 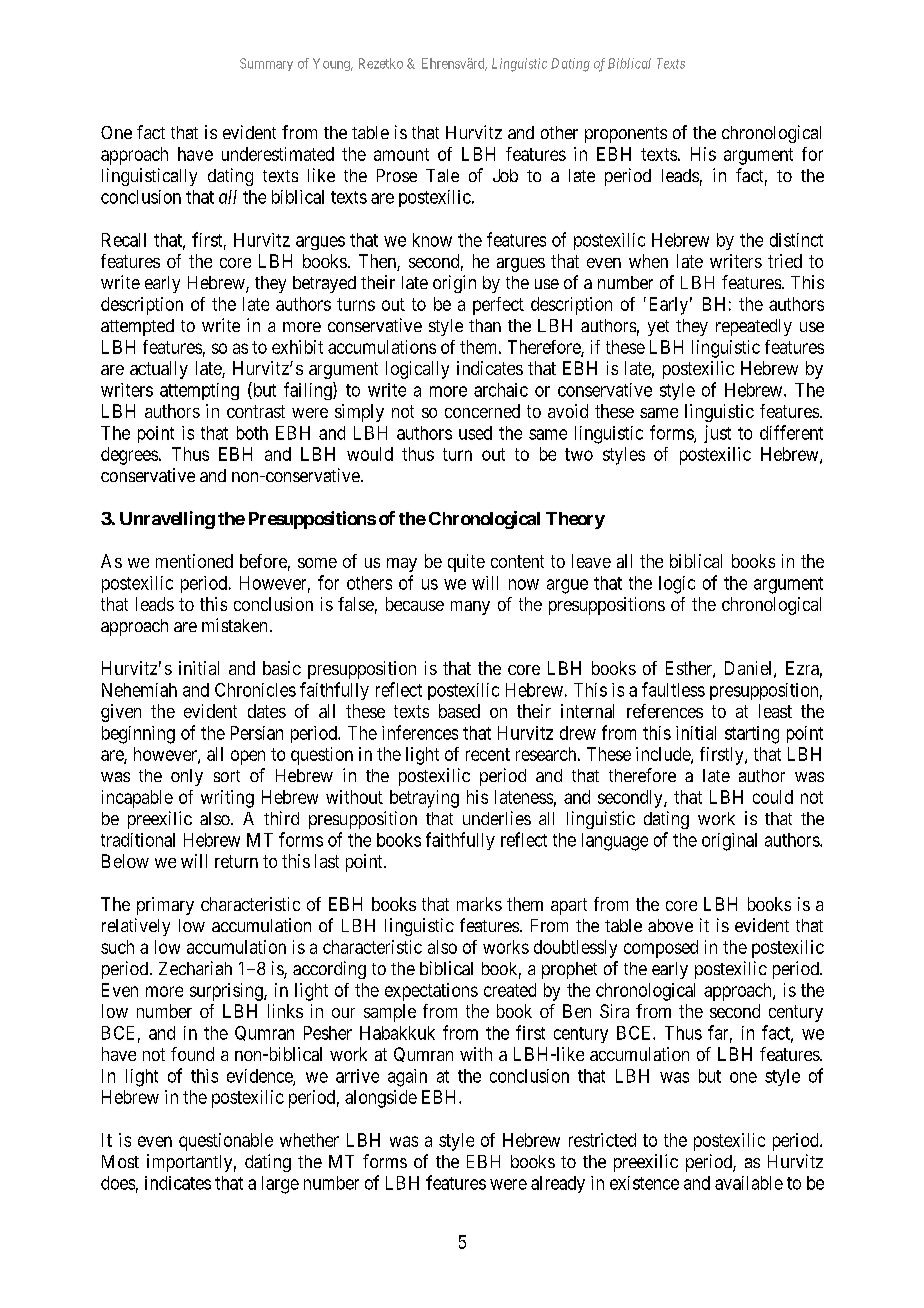 I want to click on mistaken, so click(x=234, y=625).
